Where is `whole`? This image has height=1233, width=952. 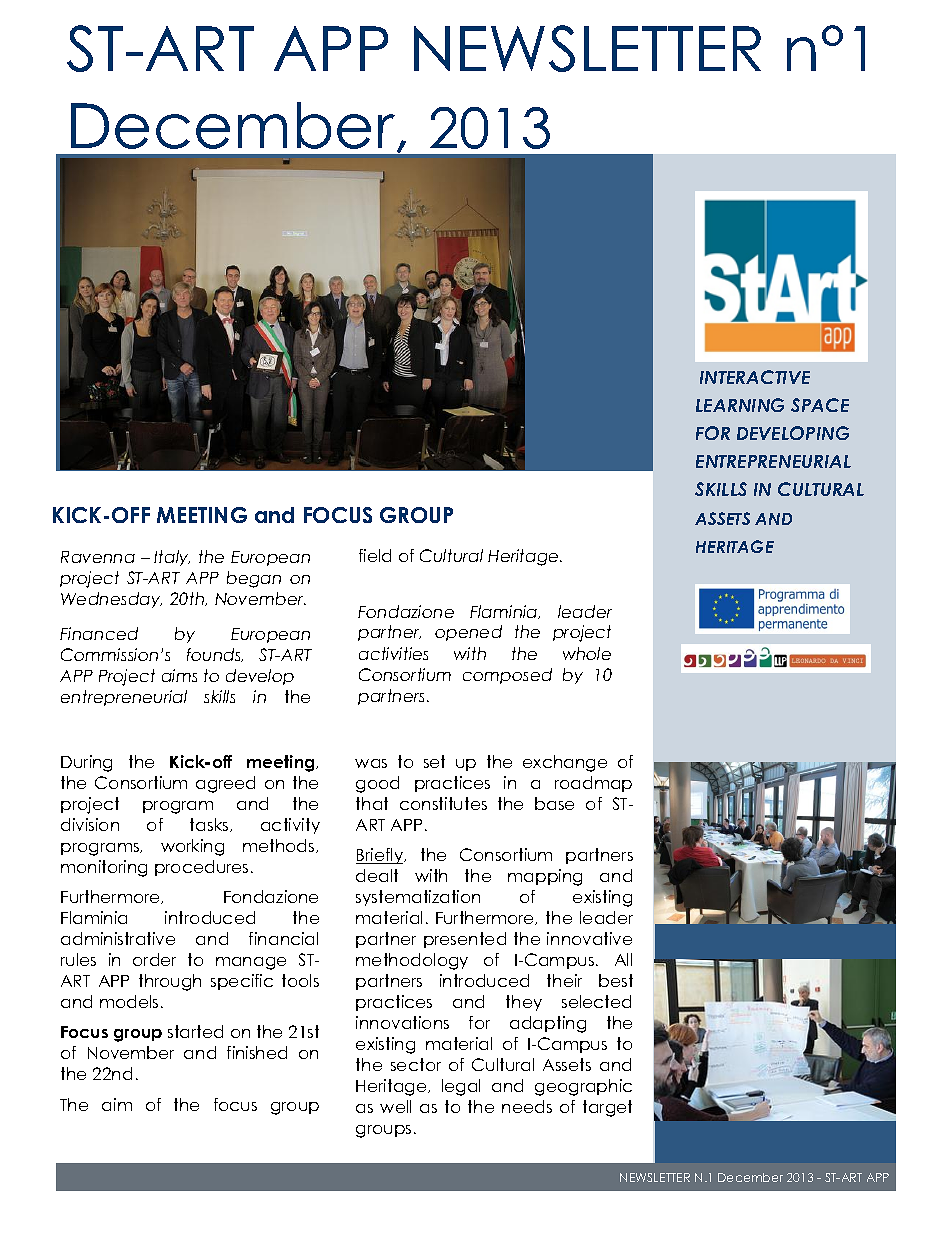
whole is located at coordinates (587, 653).
